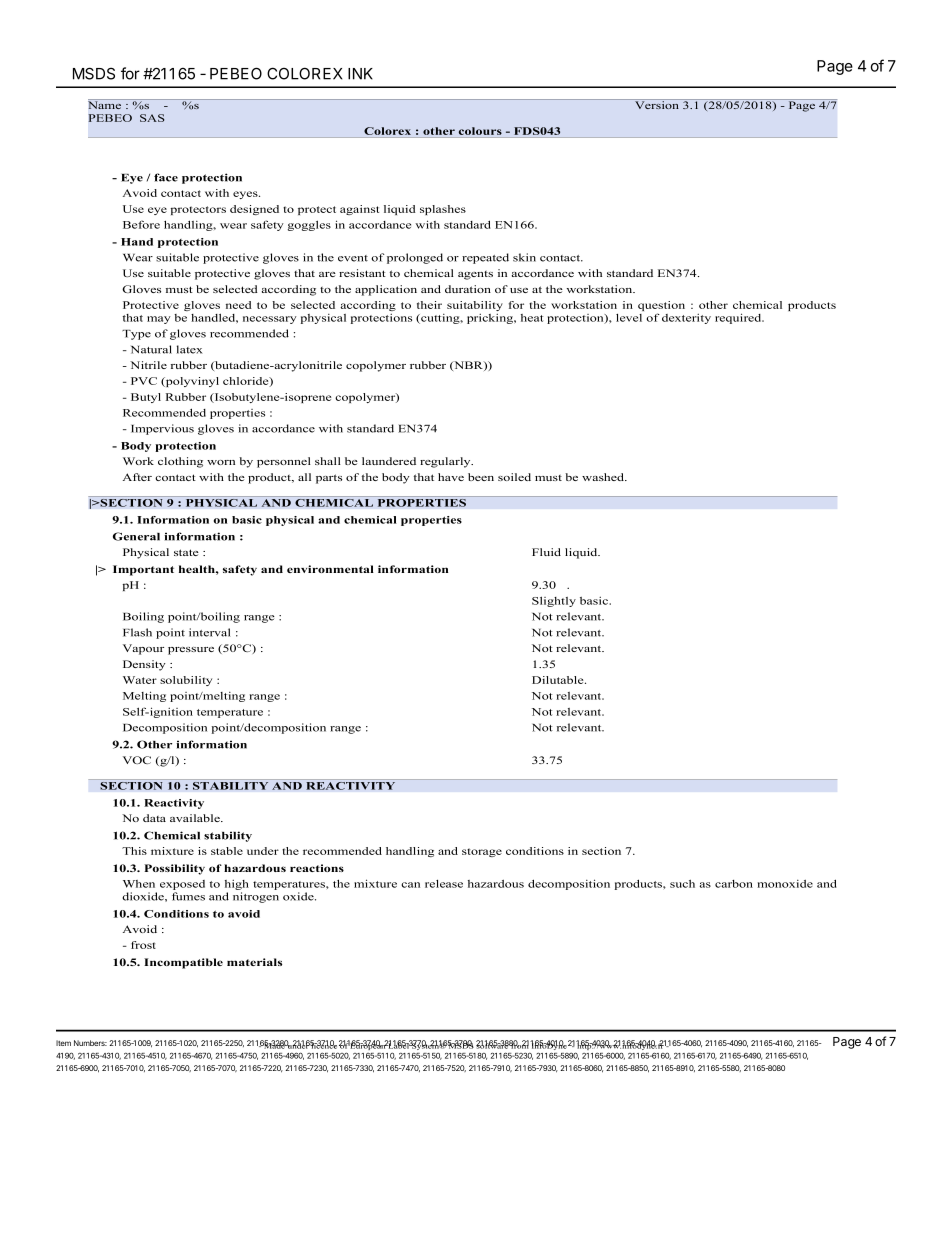  I want to click on Fluid, so click(546, 552).
